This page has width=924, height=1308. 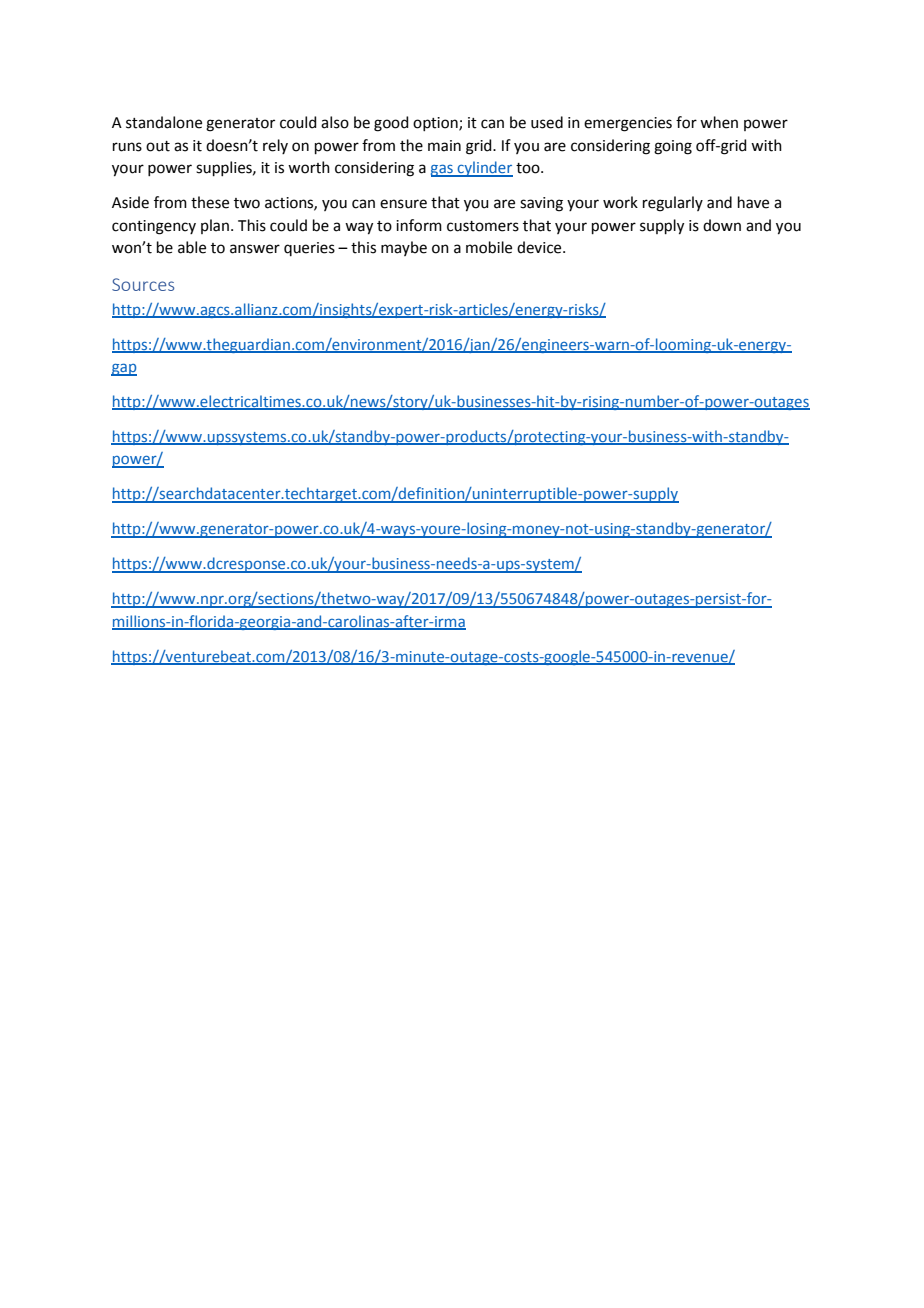 I want to click on worth, so click(x=309, y=167).
